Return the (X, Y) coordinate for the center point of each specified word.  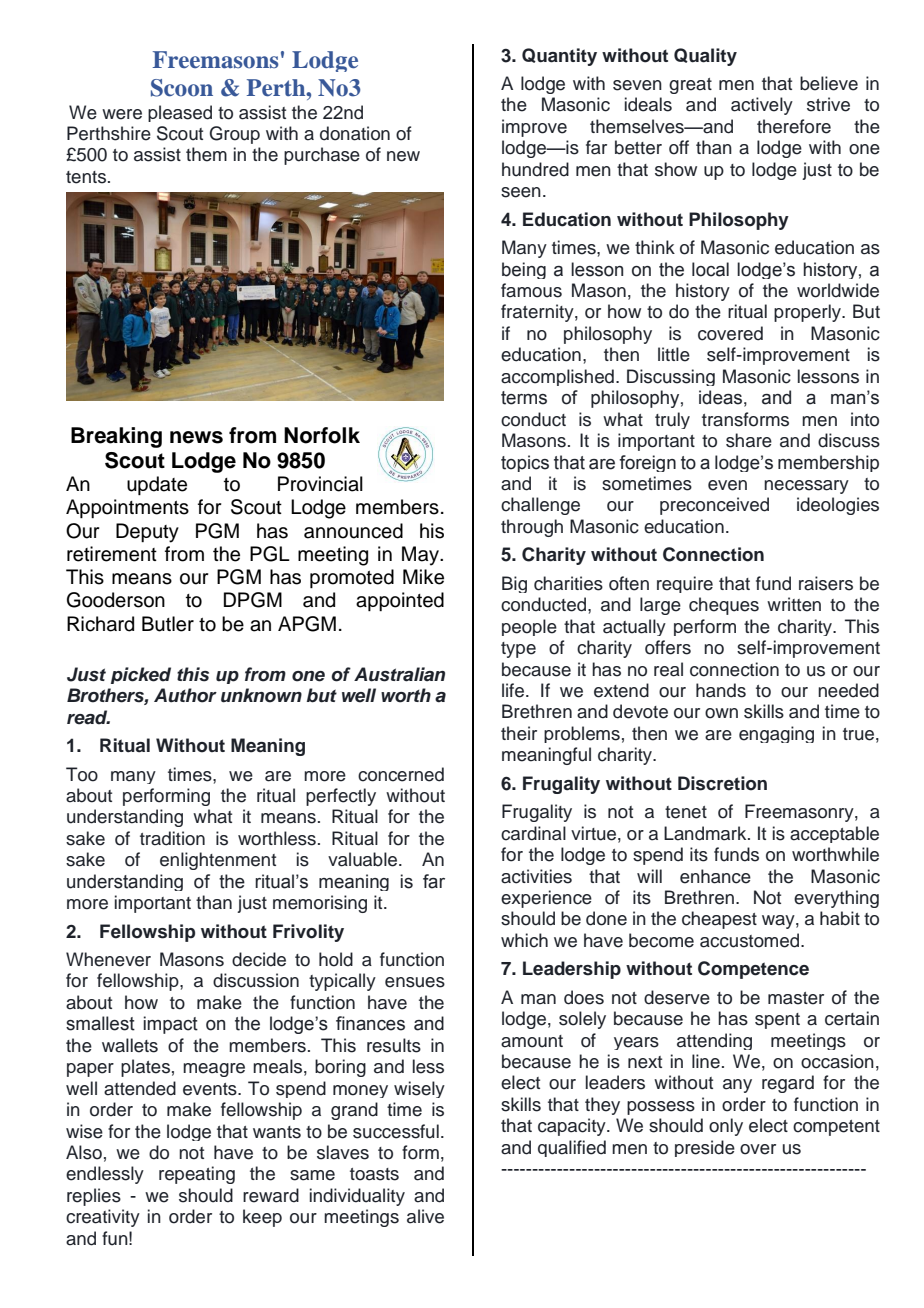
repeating (197, 1175)
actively (762, 106)
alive (425, 1216)
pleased (180, 113)
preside (705, 1148)
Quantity (559, 57)
